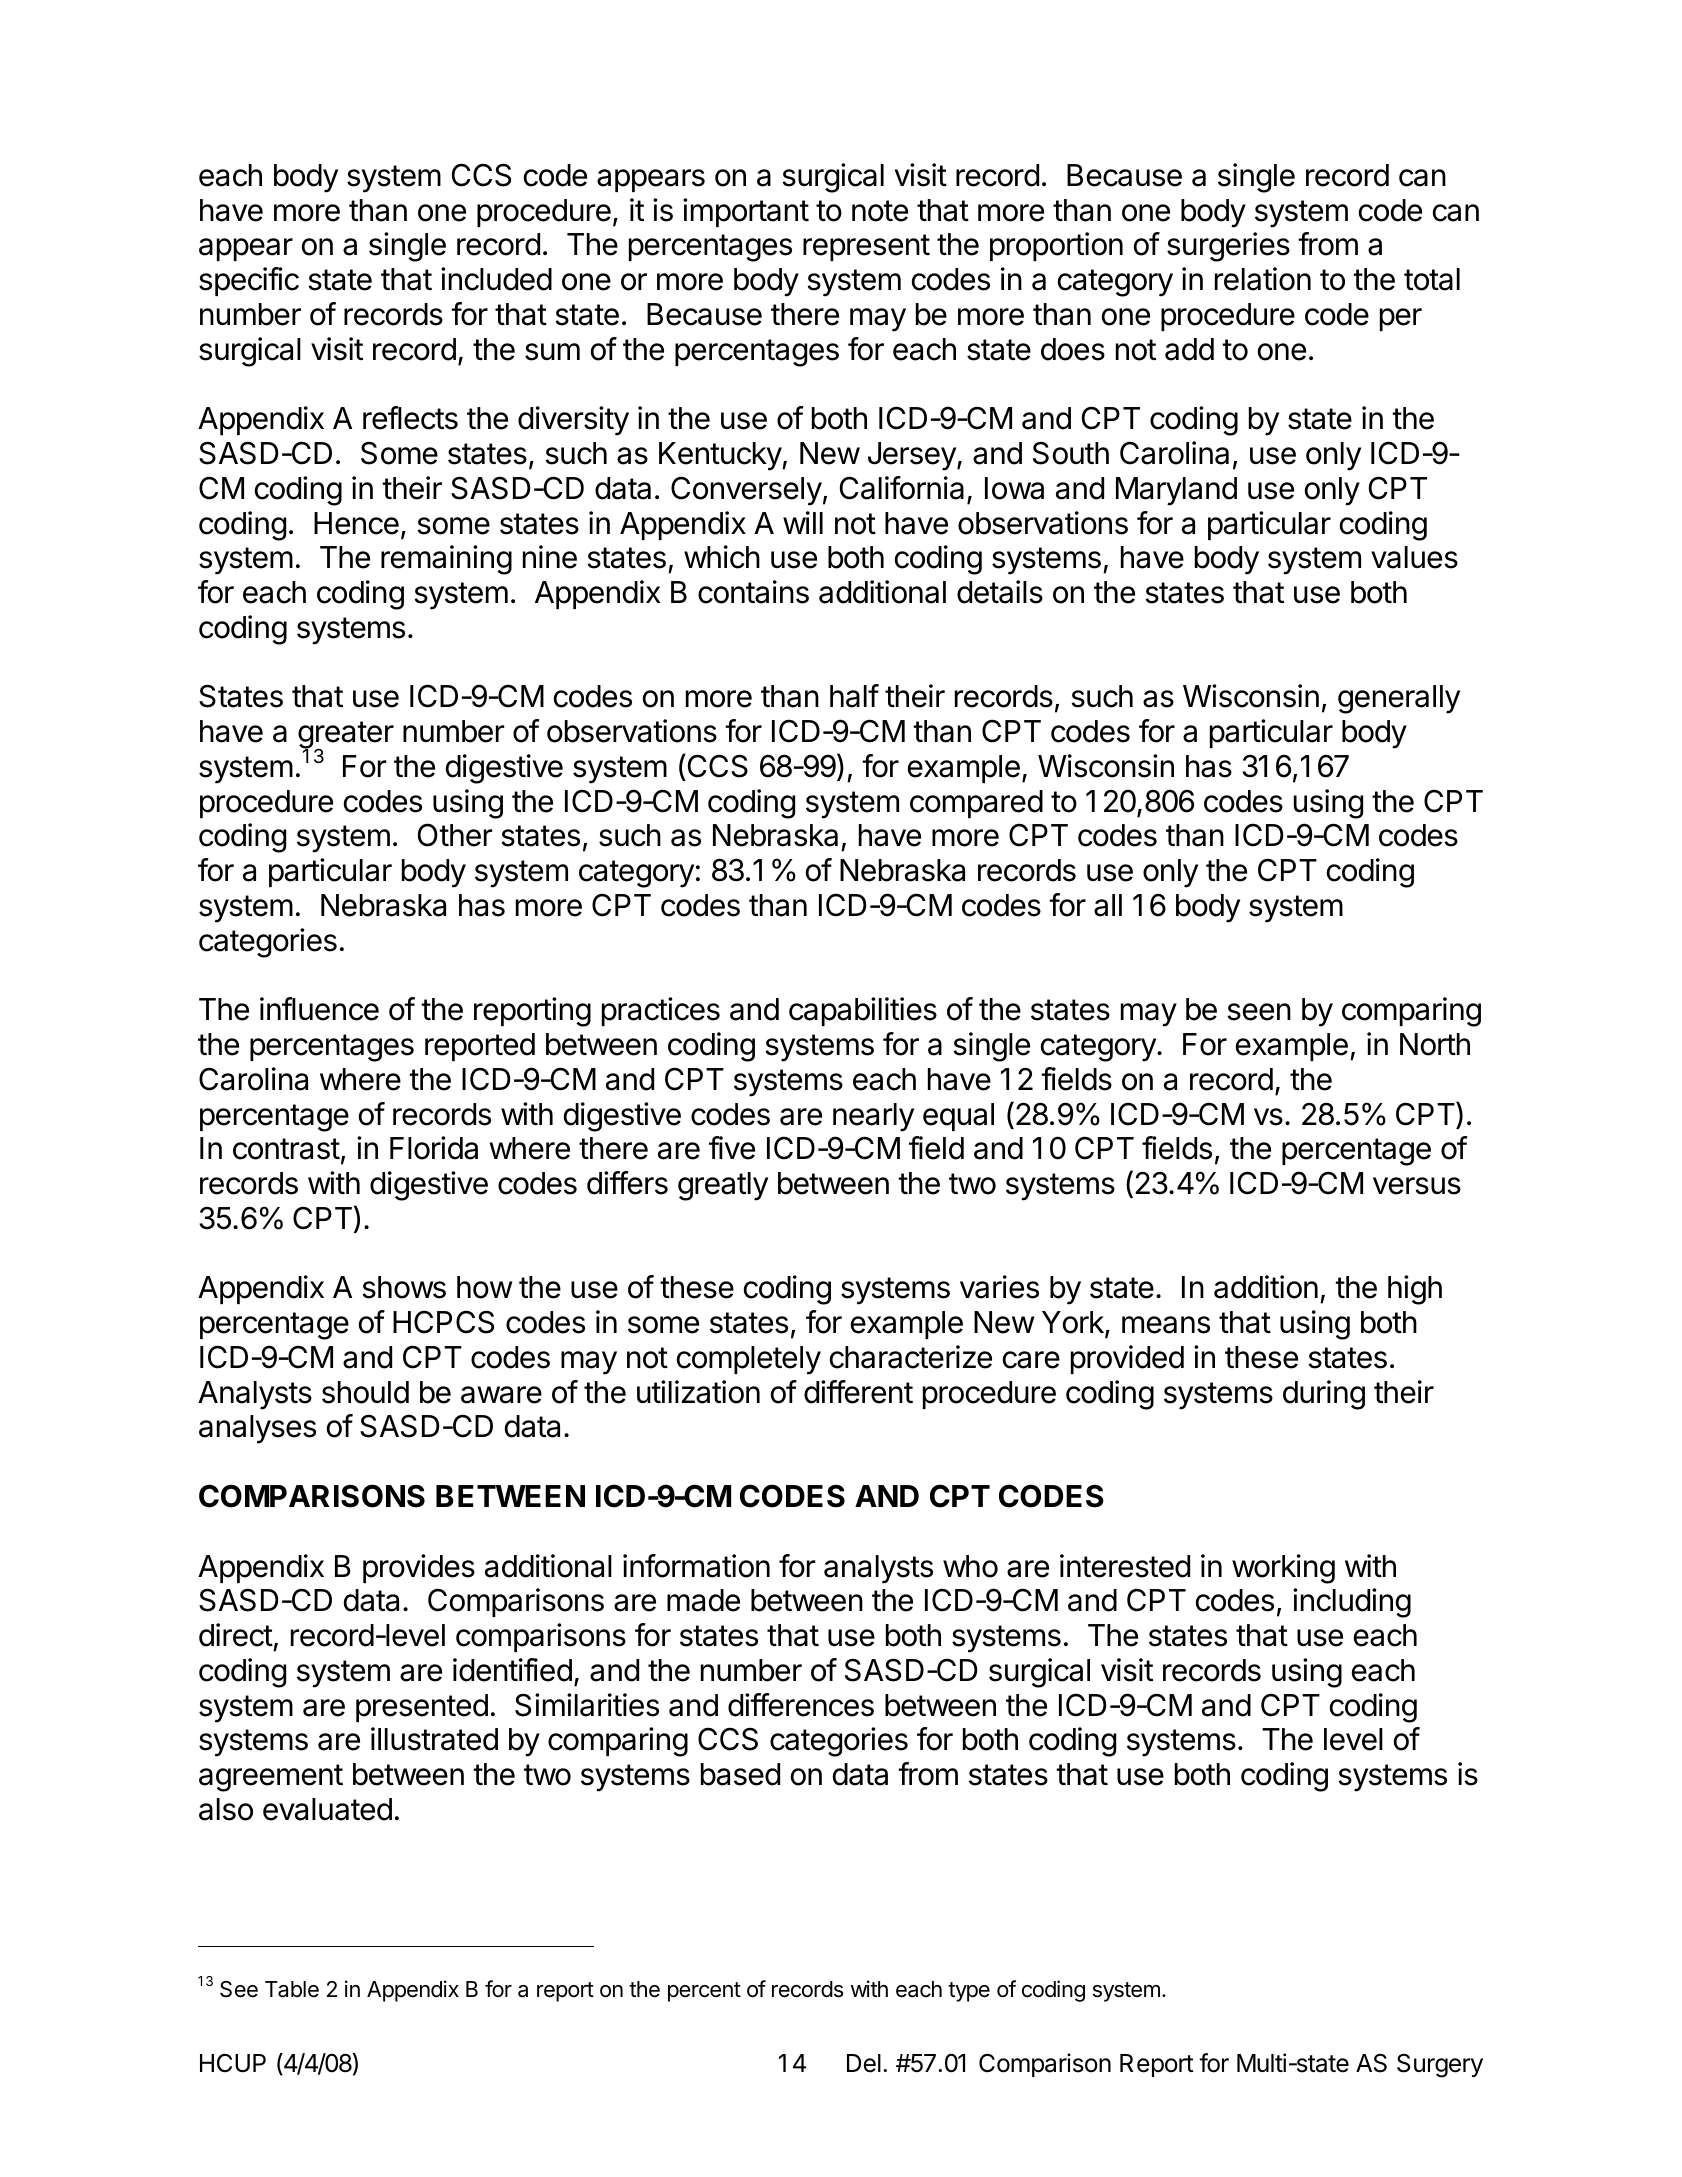 This page has width=1682, height=2177. Describe the element at coordinates (873, 1117) in the page. I see `nearly` at that location.
